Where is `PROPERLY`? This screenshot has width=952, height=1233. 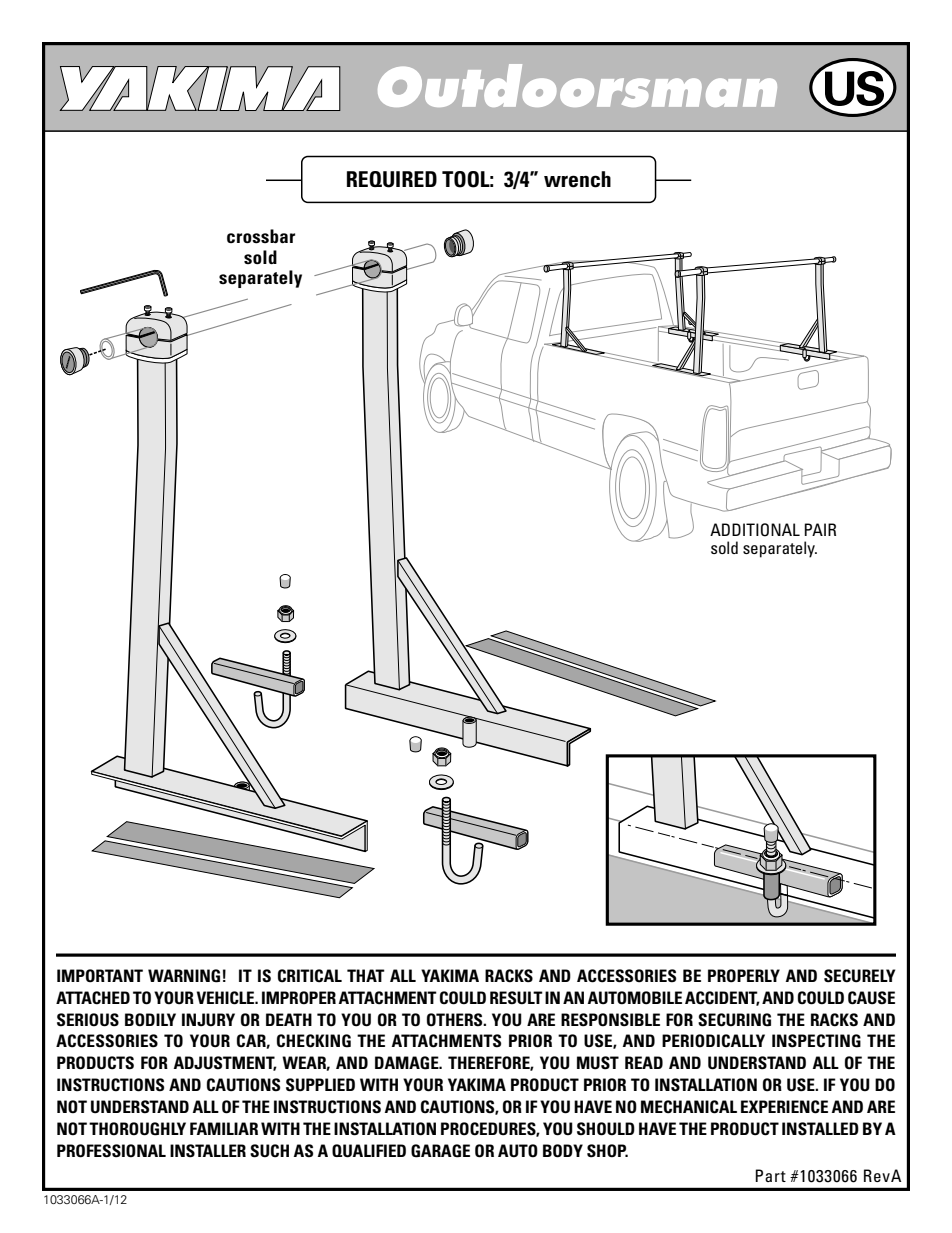 PROPERLY is located at coordinates (744, 976).
